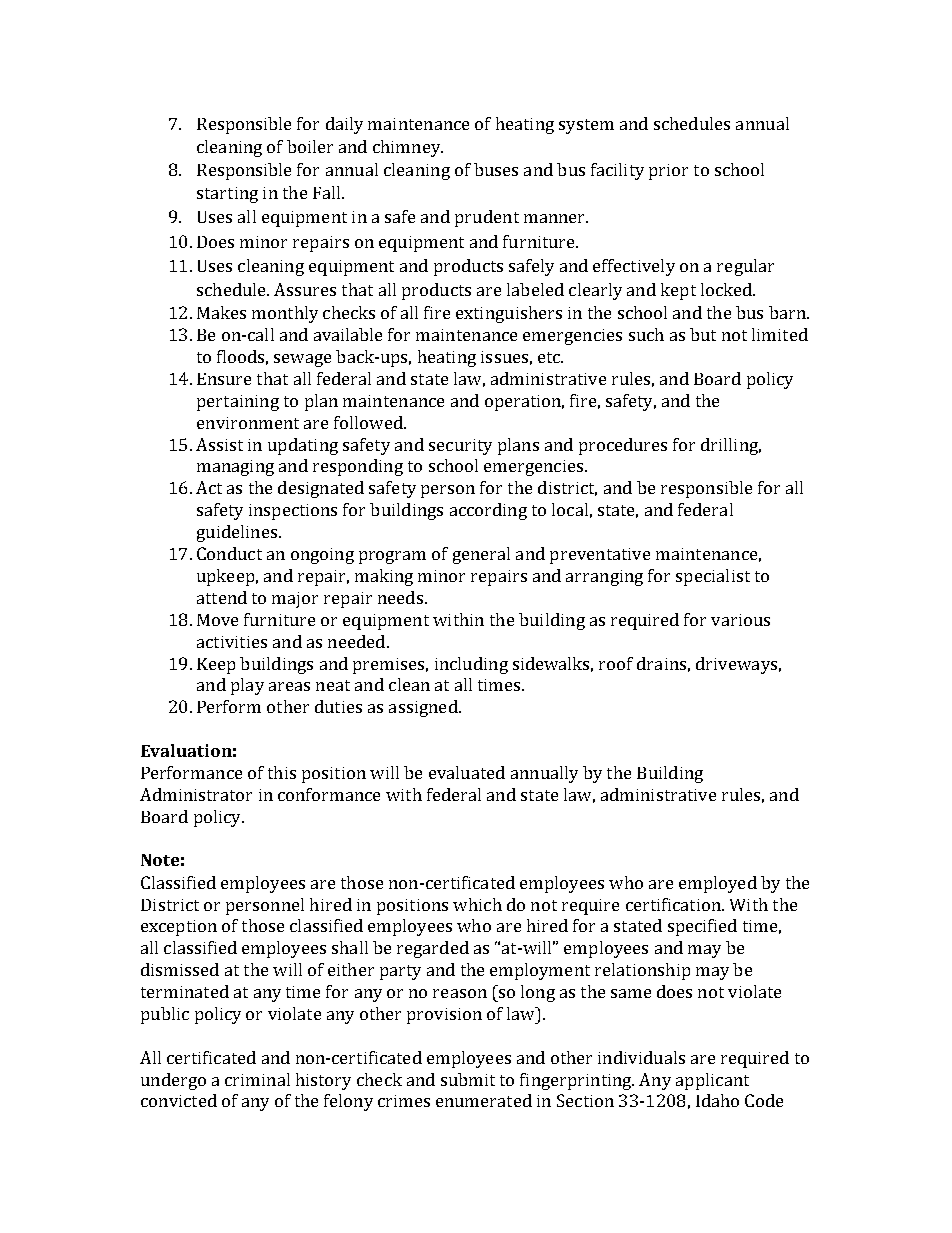  I want to click on but, so click(703, 334).
